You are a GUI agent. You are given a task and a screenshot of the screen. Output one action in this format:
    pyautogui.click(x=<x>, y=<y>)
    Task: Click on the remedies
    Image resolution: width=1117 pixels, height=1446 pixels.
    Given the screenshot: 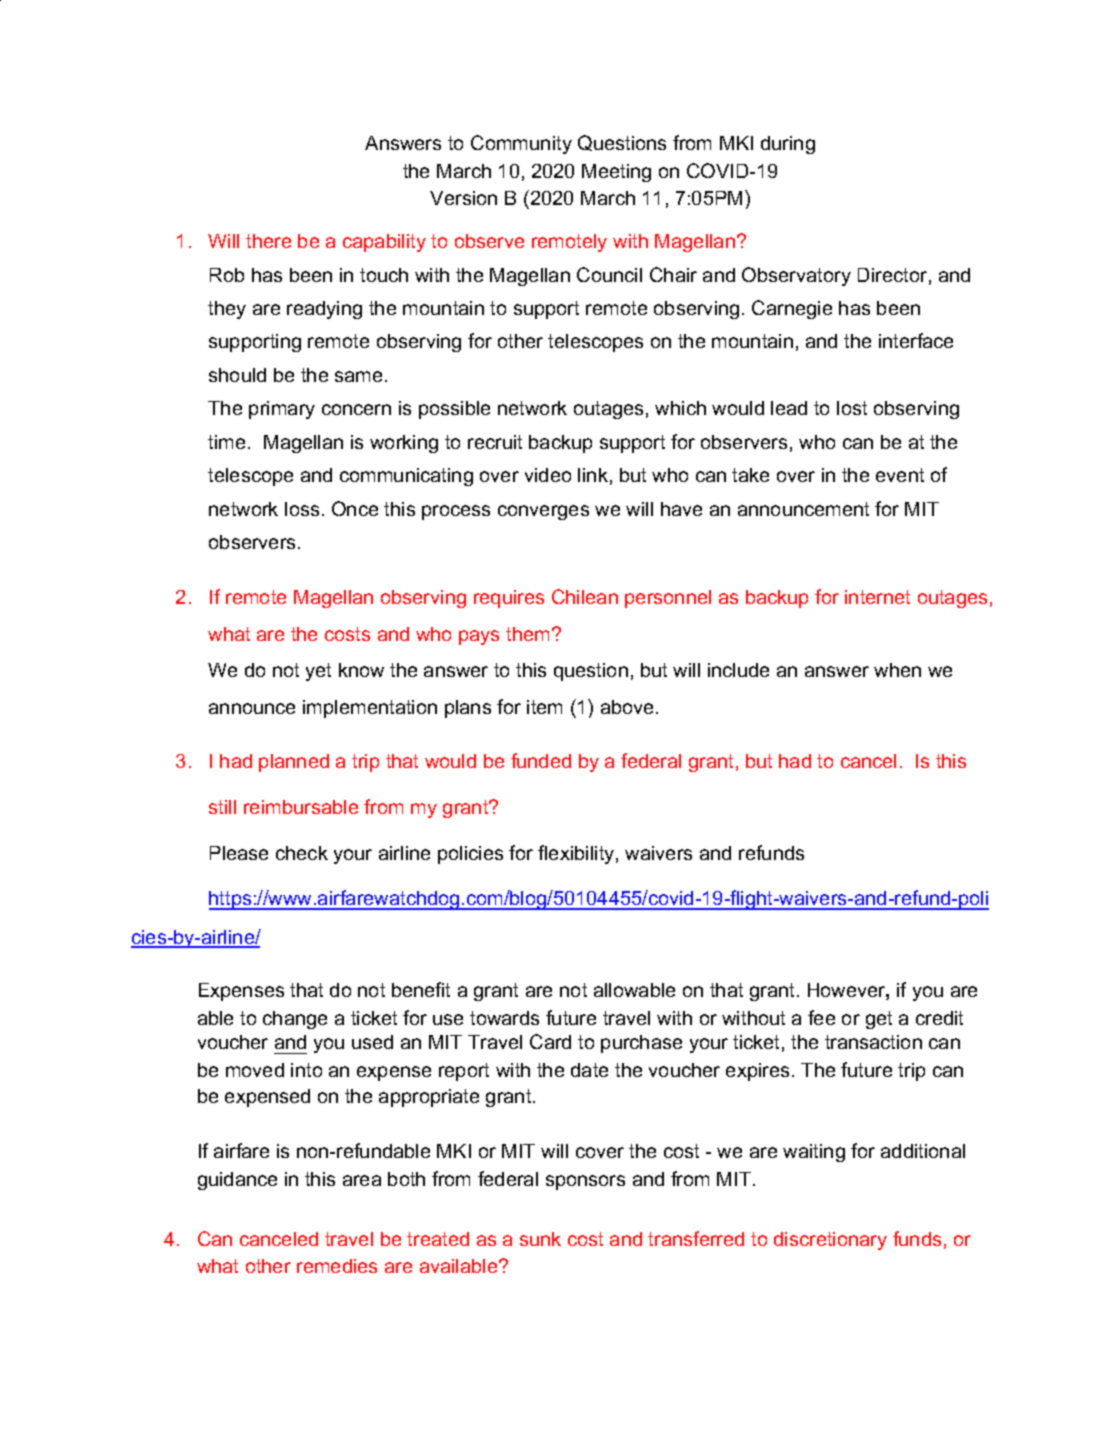 What is the action you would take?
    pyautogui.click(x=337, y=1266)
